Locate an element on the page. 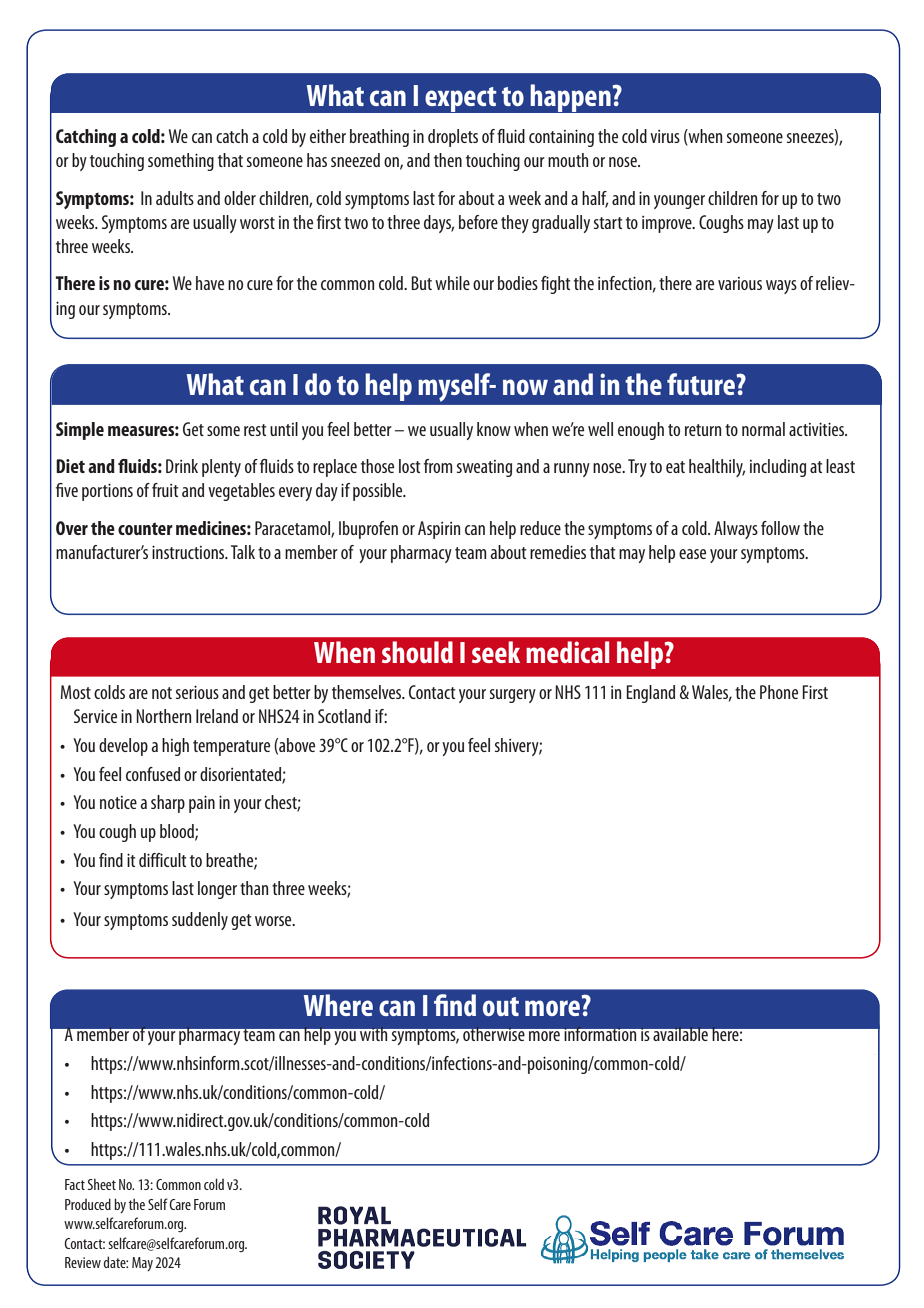 The width and height of the document is (924, 1308). adults is located at coordinates (175, 198).
